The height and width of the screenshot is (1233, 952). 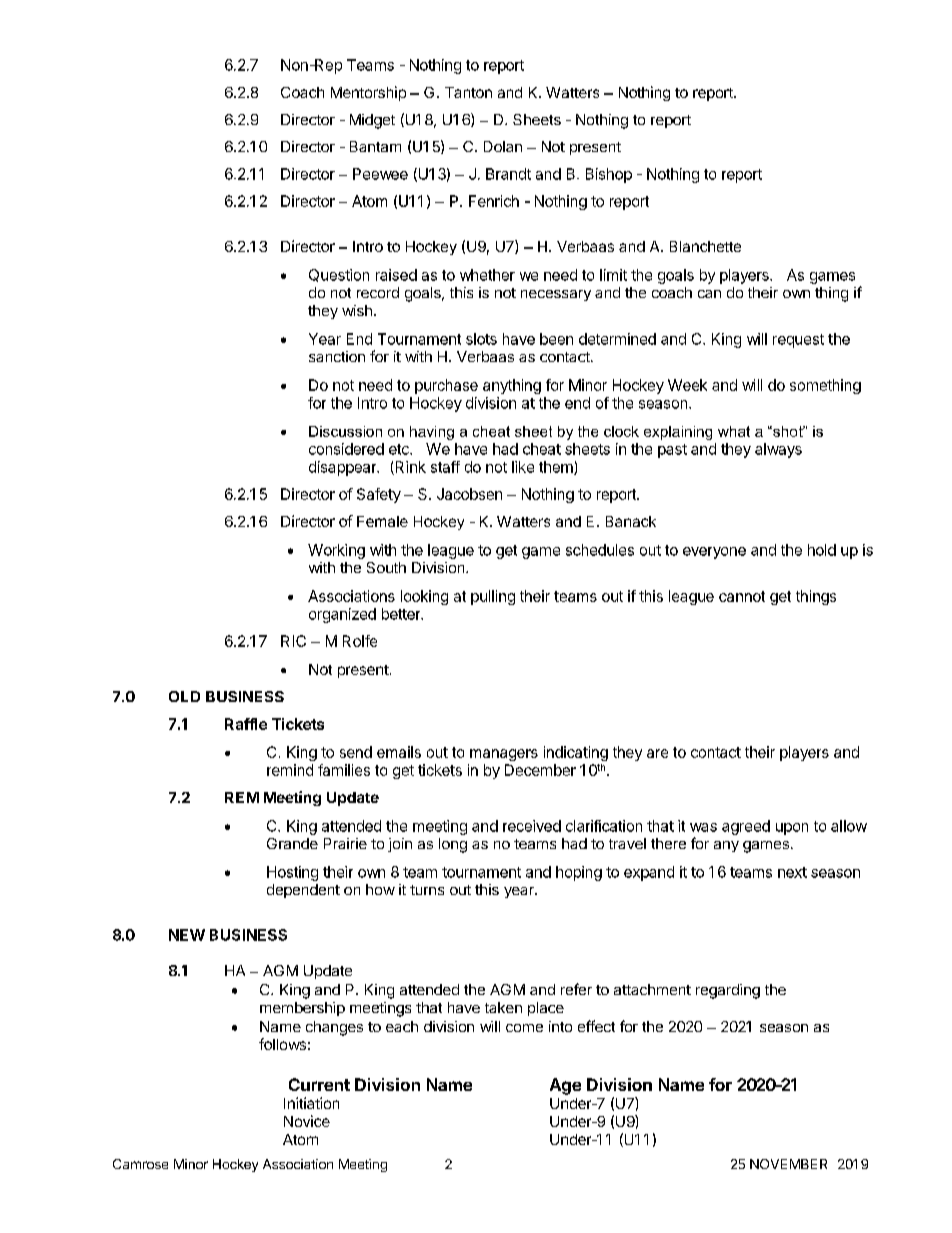 What do you see at coordinates (344, 468) in the screenshot?
I see `disappear` at bounding box center [344, 468].
